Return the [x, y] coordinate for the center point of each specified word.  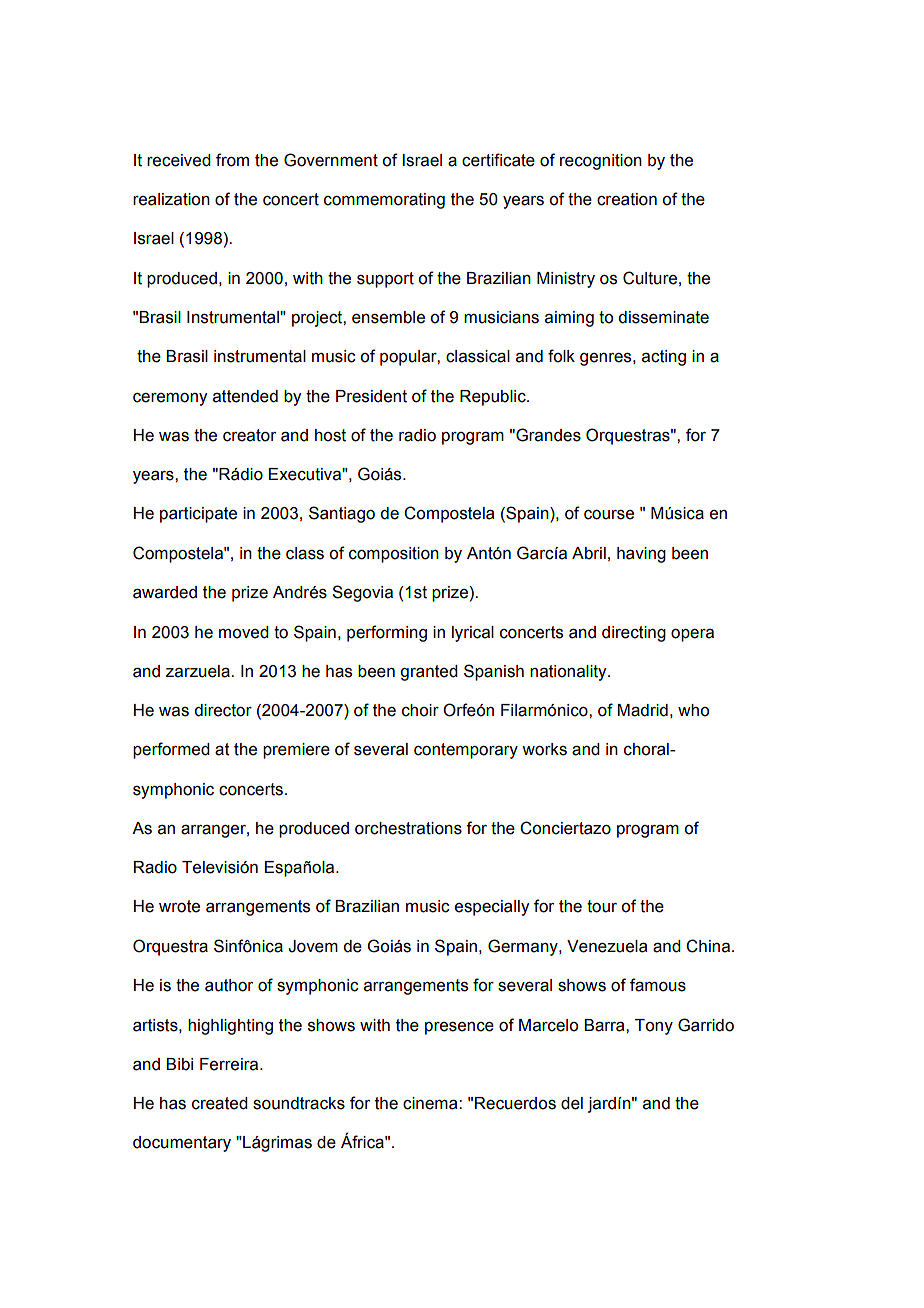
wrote [179, 906]
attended [245, 396]
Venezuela [607, 946]
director [223, 710]
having [641, 555]
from [232, 160]
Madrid [642, 710]
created [220, 1103]
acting [664, 358]
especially [492, 908]
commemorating [384, 201]
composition [394, 555]
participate [198, 515]
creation [627, 199]
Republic [494, 398]
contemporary [466, 751]
